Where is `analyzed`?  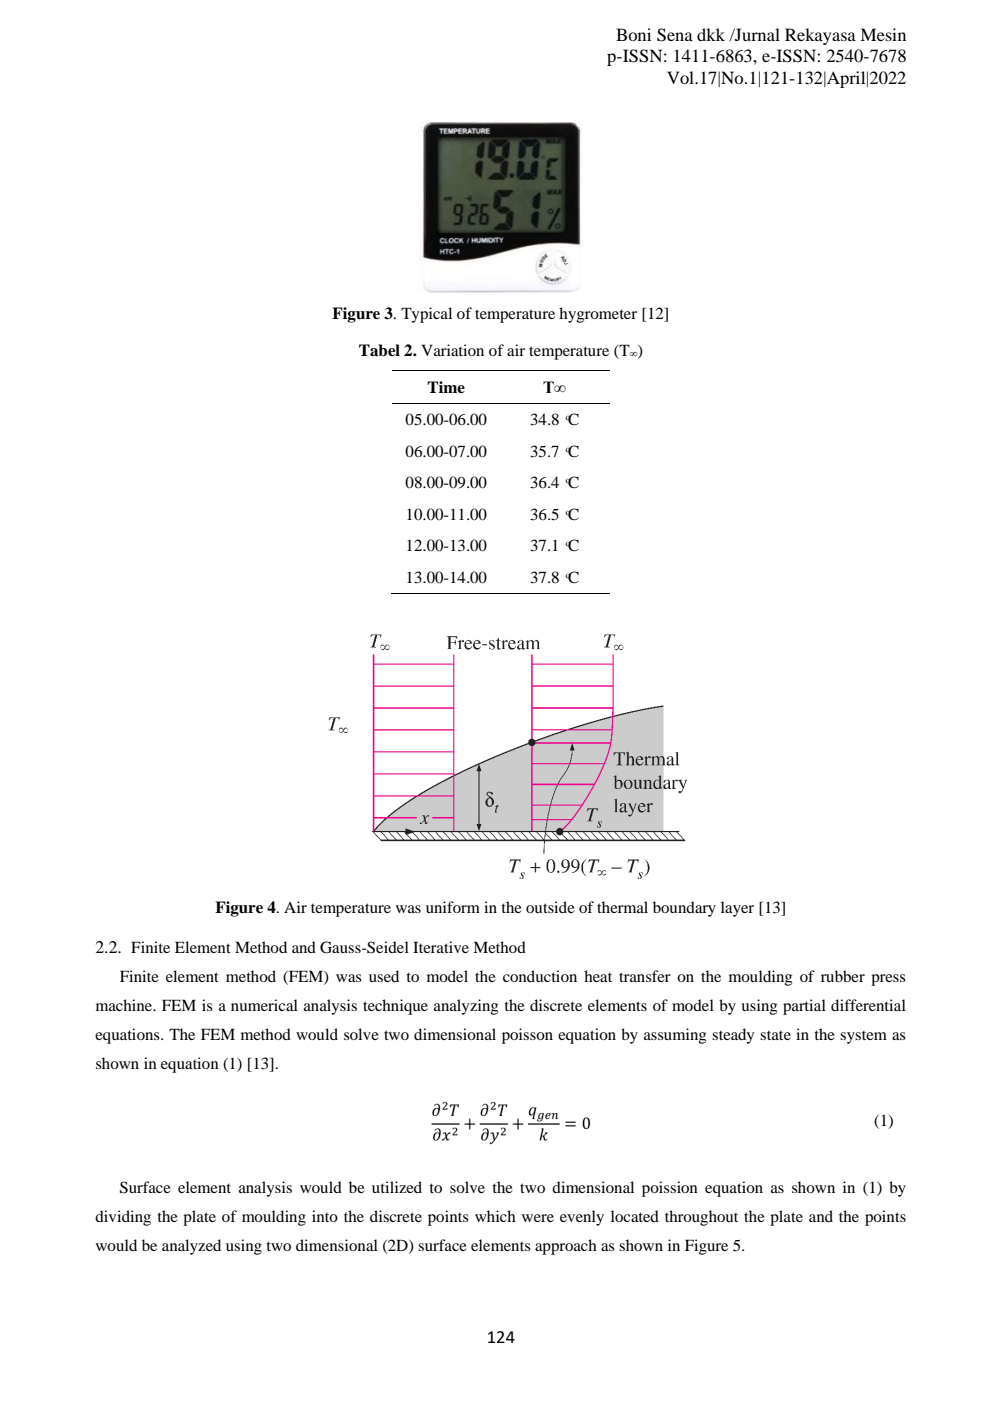
analyzed is located at coordinates (191, 1247).
